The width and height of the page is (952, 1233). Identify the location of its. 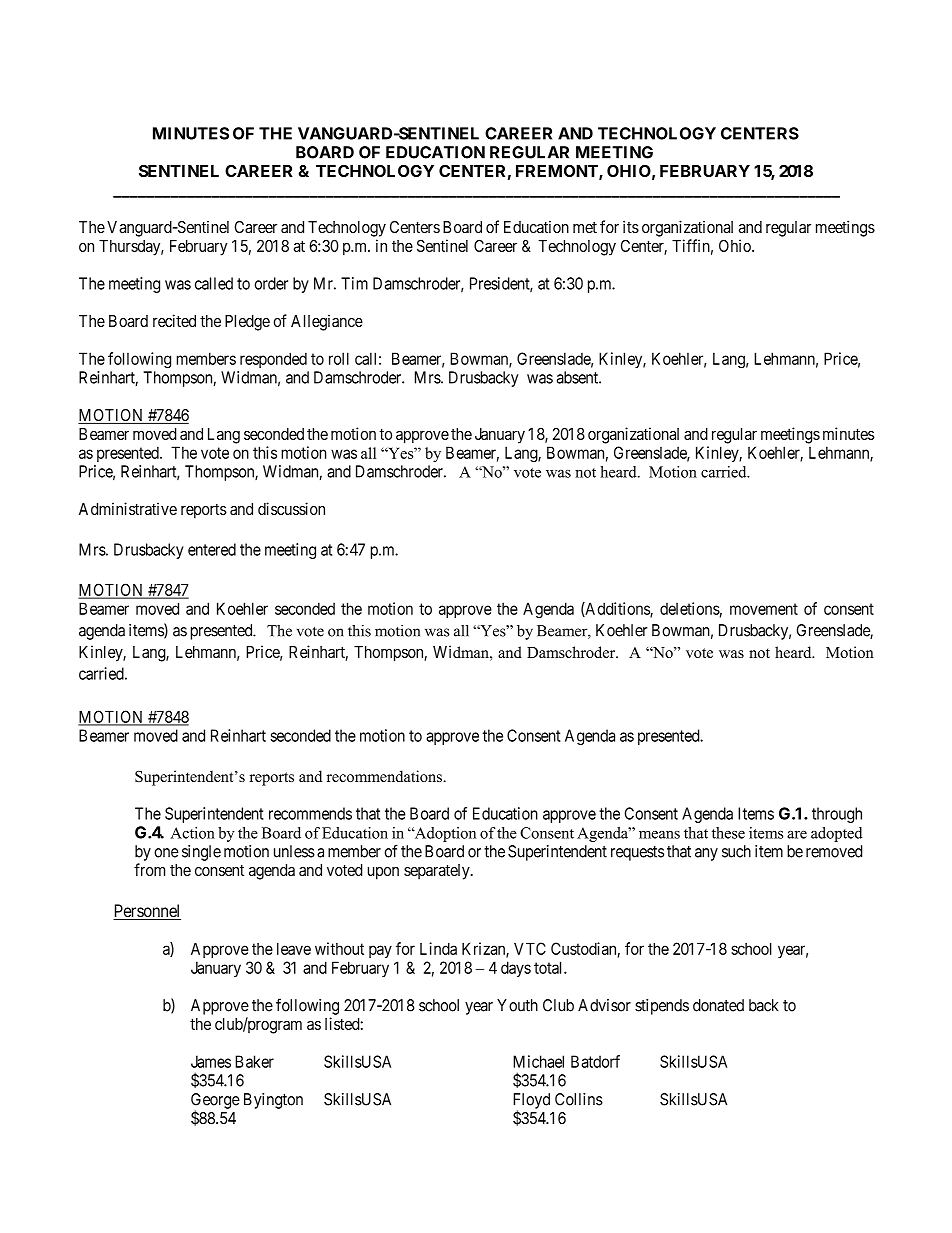
(631, 226).
